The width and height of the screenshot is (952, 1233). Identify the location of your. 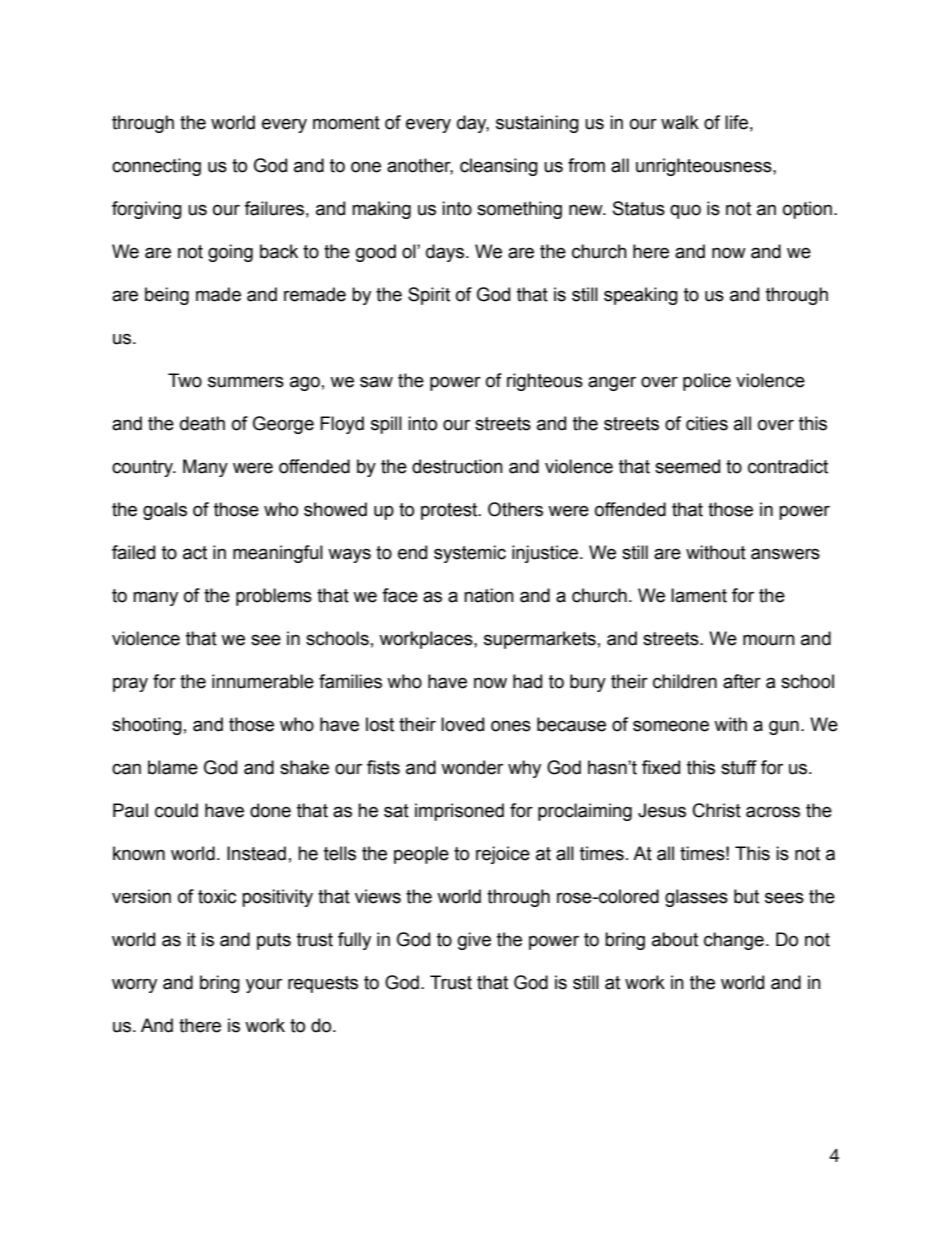
(264, 985).
